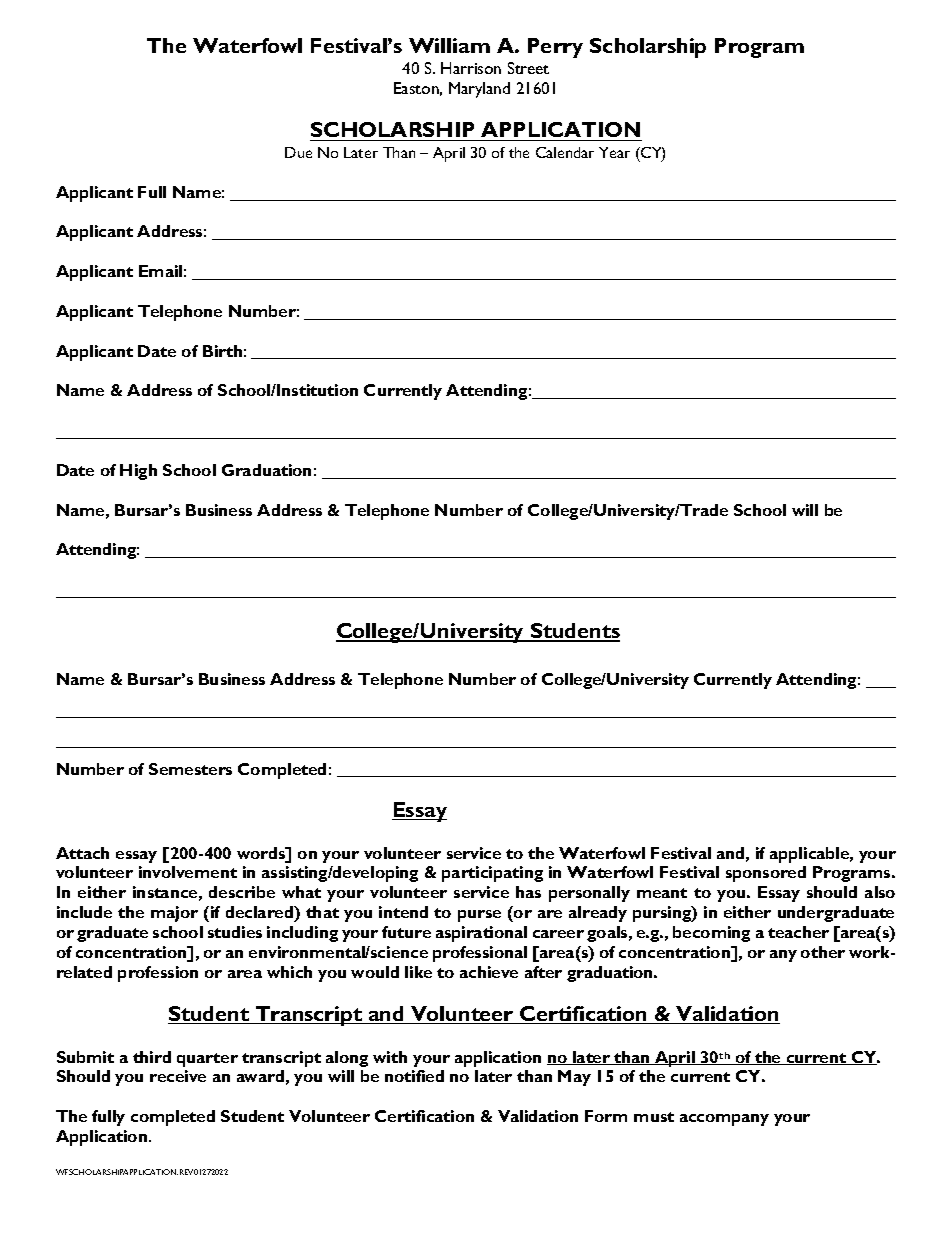  What do you see at coordinates (178, 1076) in the screenshot?
I see `receive` at bounding box center [178, 1076].
